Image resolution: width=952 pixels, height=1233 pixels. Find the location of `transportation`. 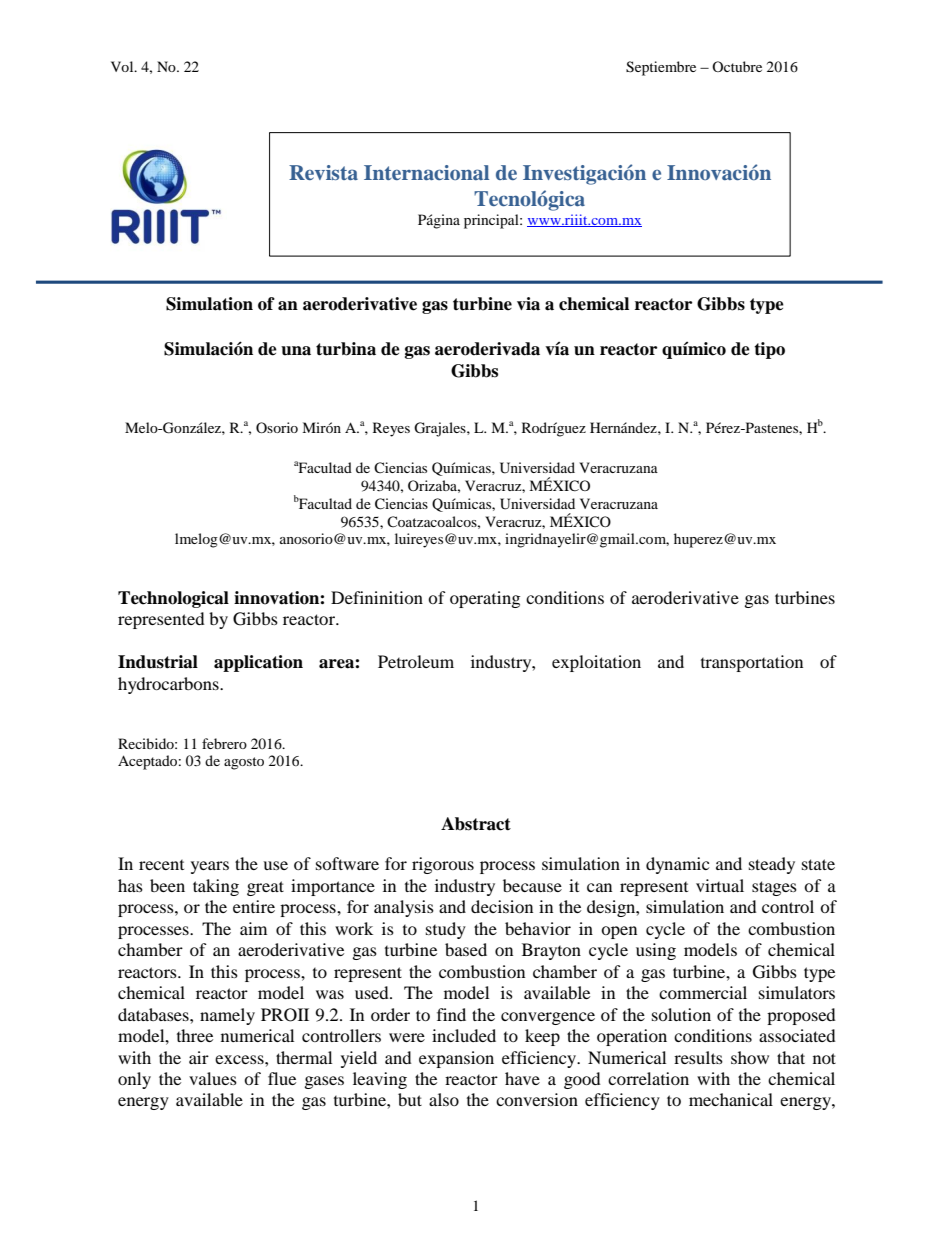

transportation is located at coordinates (752, 663).
